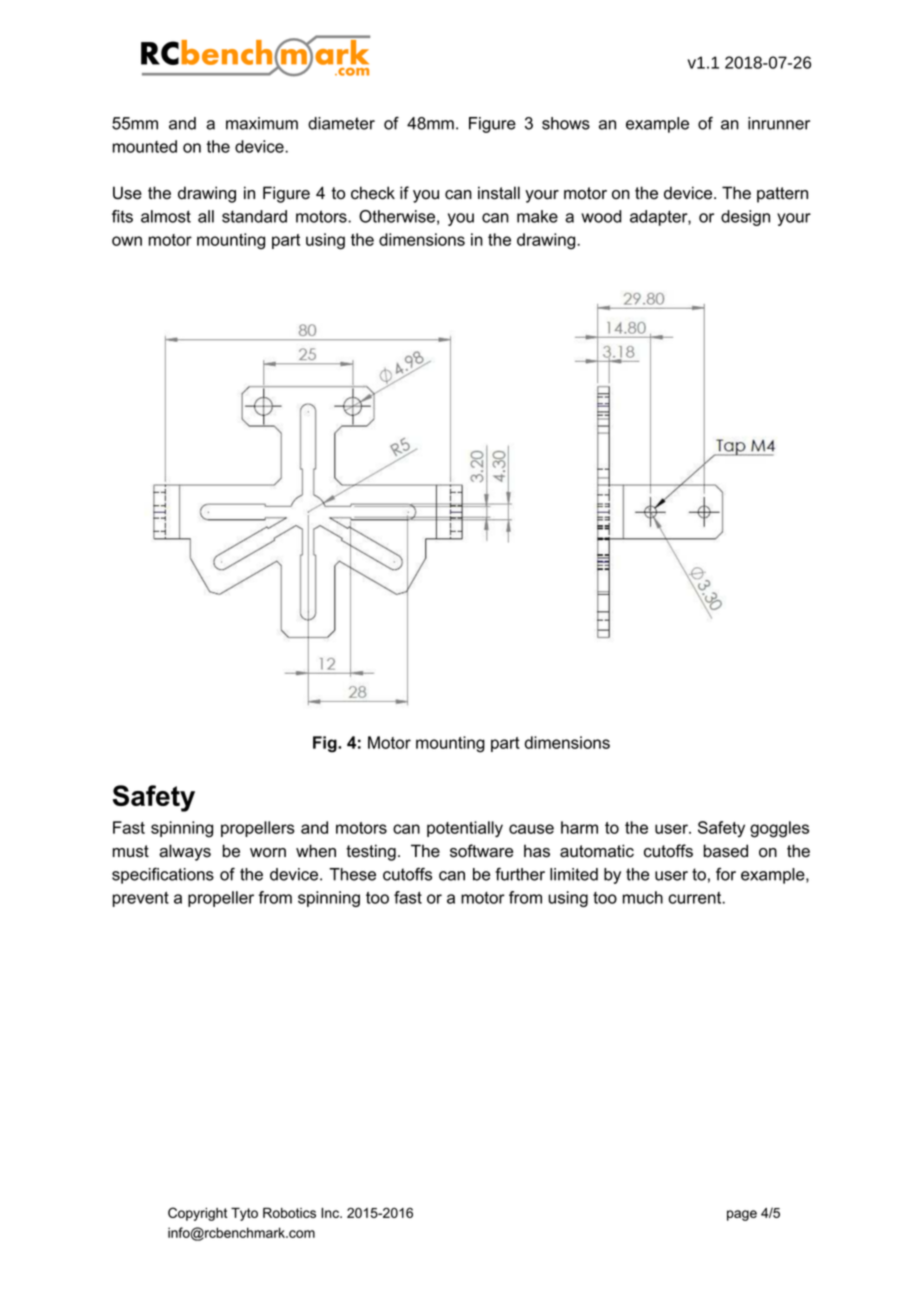 The height and width of the image is (1309, 924). What do you see at coordinates (185, 852) in the image?
I see `always` at bounding box center [185, 852].
